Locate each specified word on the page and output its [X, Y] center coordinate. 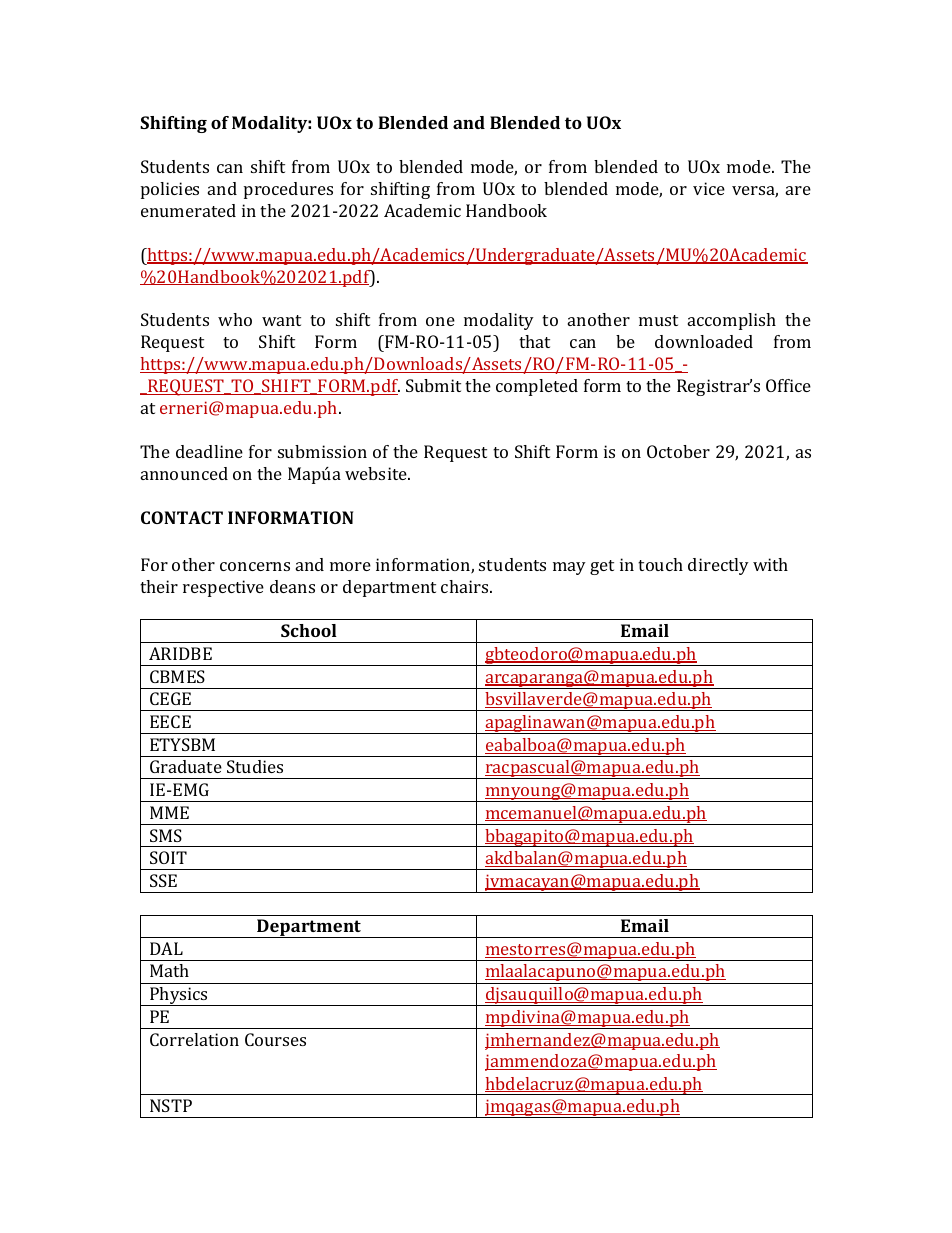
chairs [466, 586]
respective [223, 588]
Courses [275, 1039]
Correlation [194, 1039]
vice [709, 188]
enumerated [188, 210]
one [440, 321]
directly [718, 566]
